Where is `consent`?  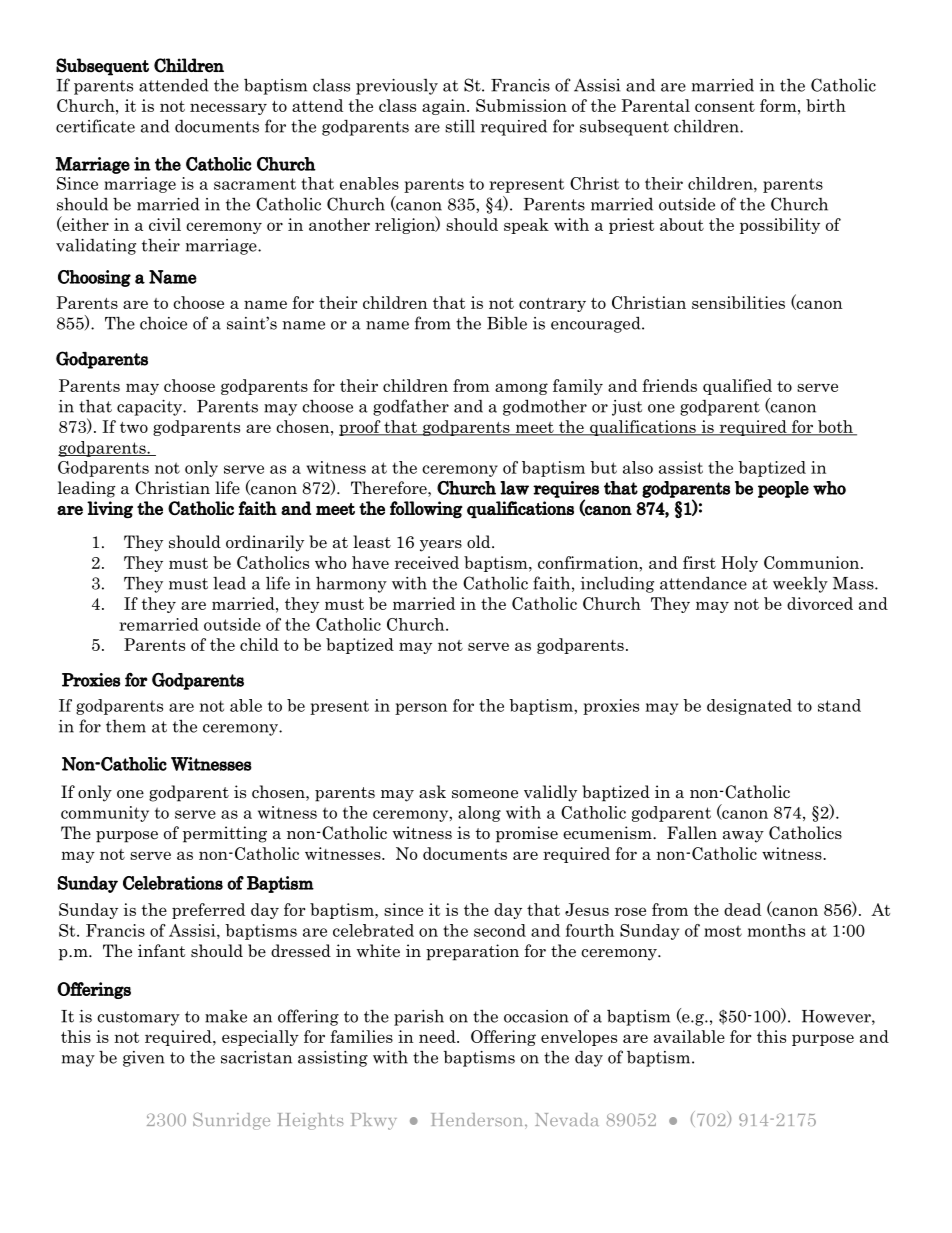
consent is located at coordinates (725, 106).
